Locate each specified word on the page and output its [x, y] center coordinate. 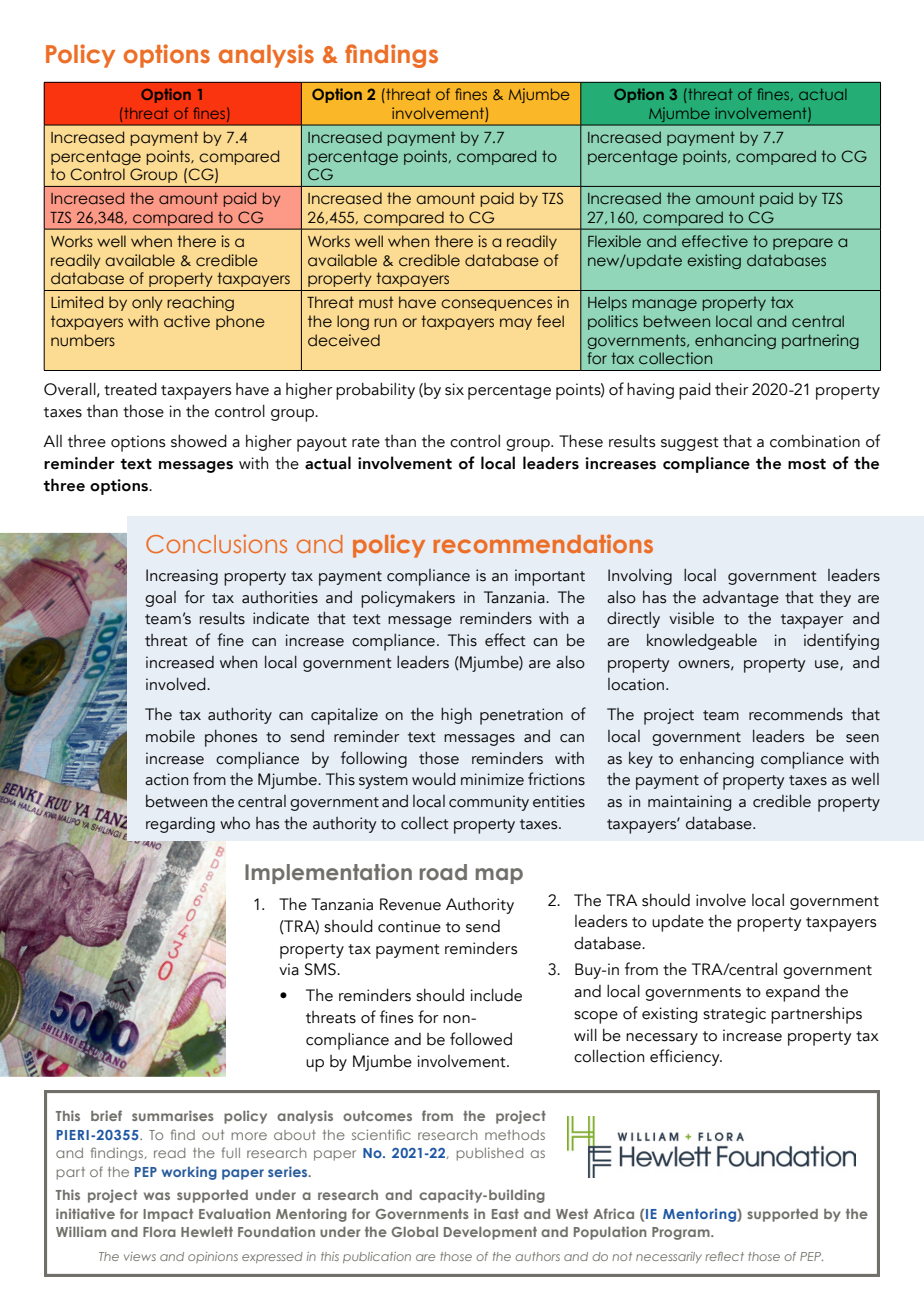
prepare [803, 244]
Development [490, 1233]
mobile [170, 736]
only [147, 303]
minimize [492, 779]
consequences [496, 305]
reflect [724, 1256]
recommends [796, 714]
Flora [159, 1232]
